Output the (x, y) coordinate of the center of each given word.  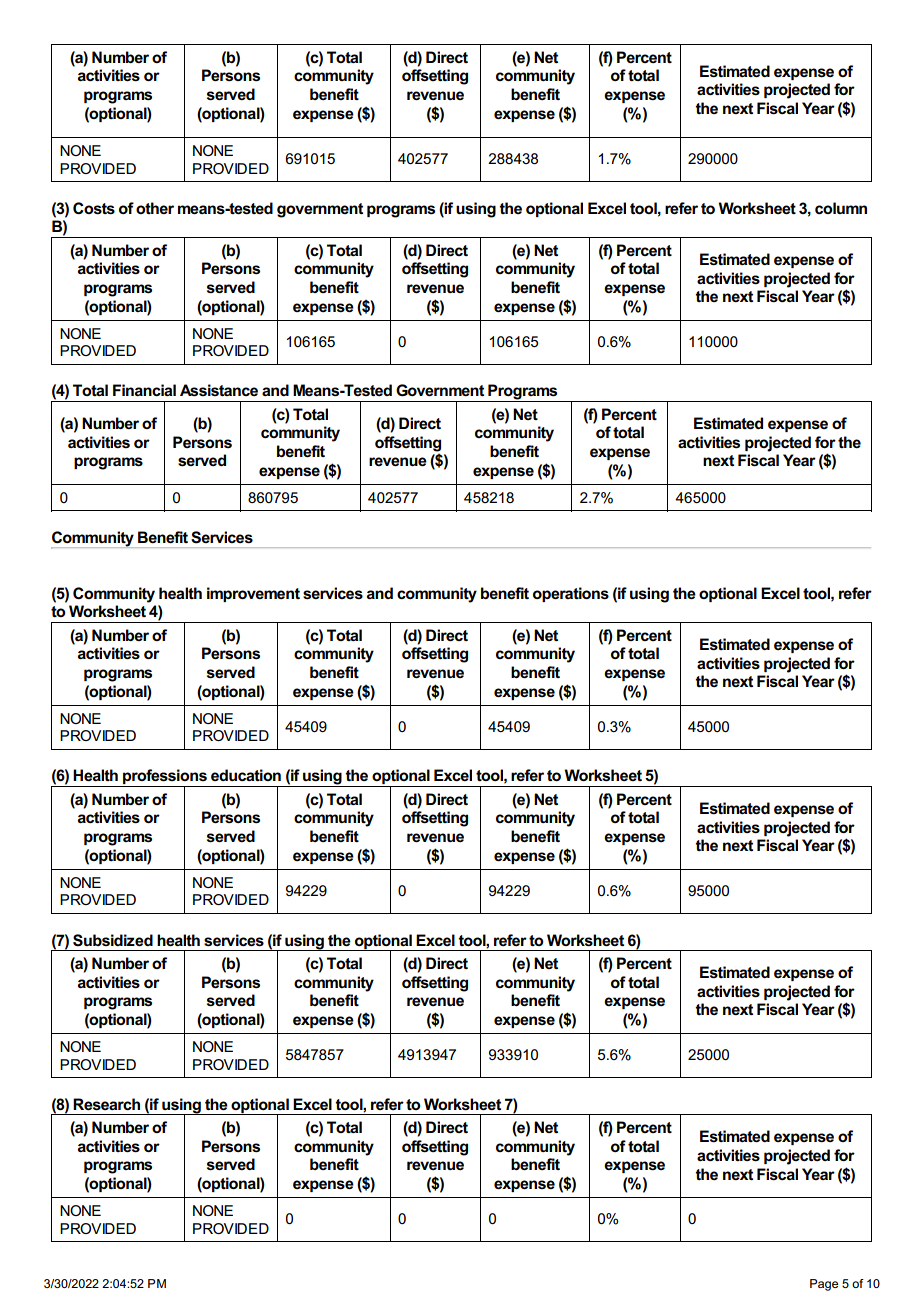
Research (106, 1104)
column (841, 208)
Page (824, 1285)
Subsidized (113, 940)
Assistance (219, 390)
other (155, 208)
